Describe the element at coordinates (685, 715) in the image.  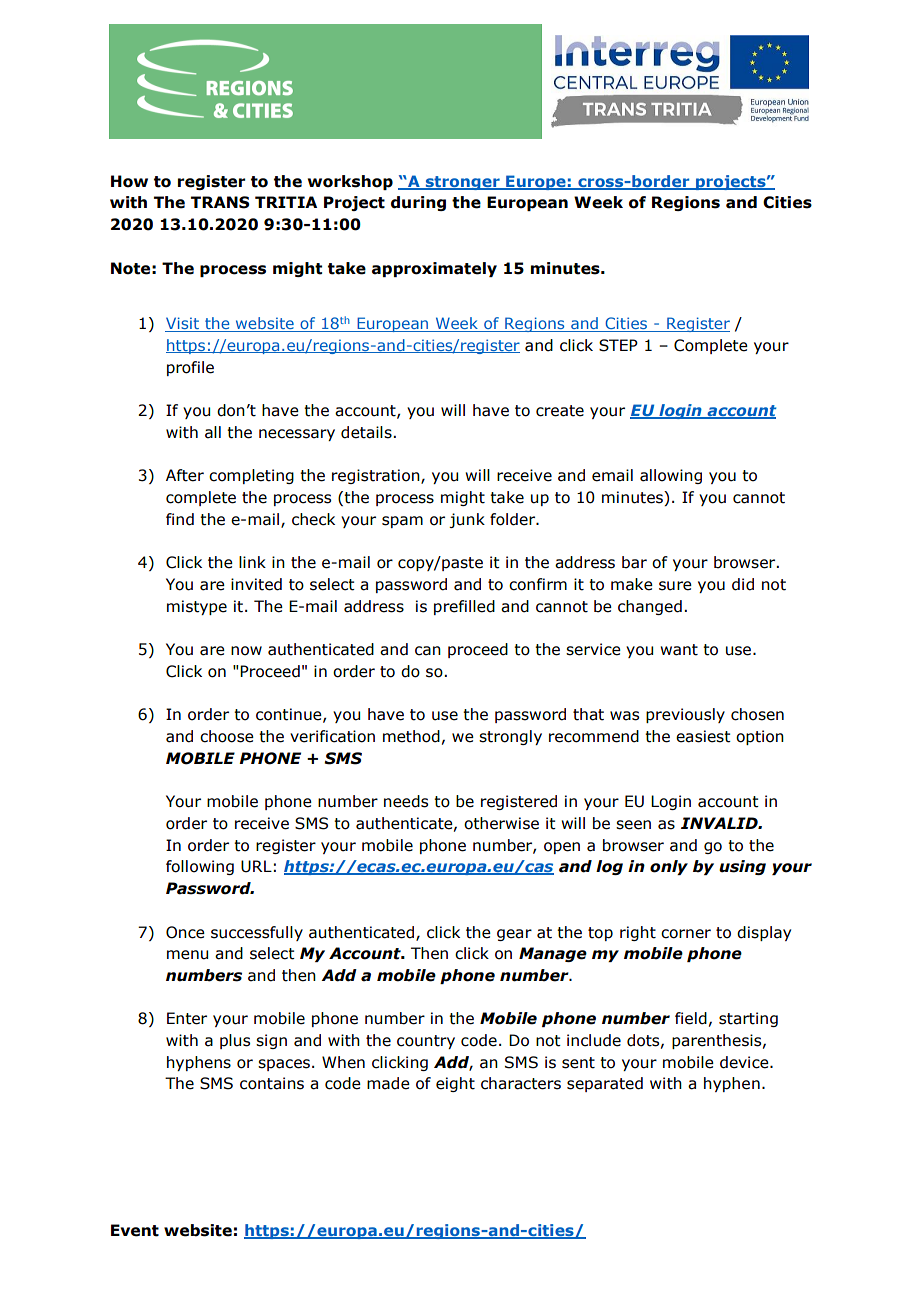
I see `previously` at that location.
